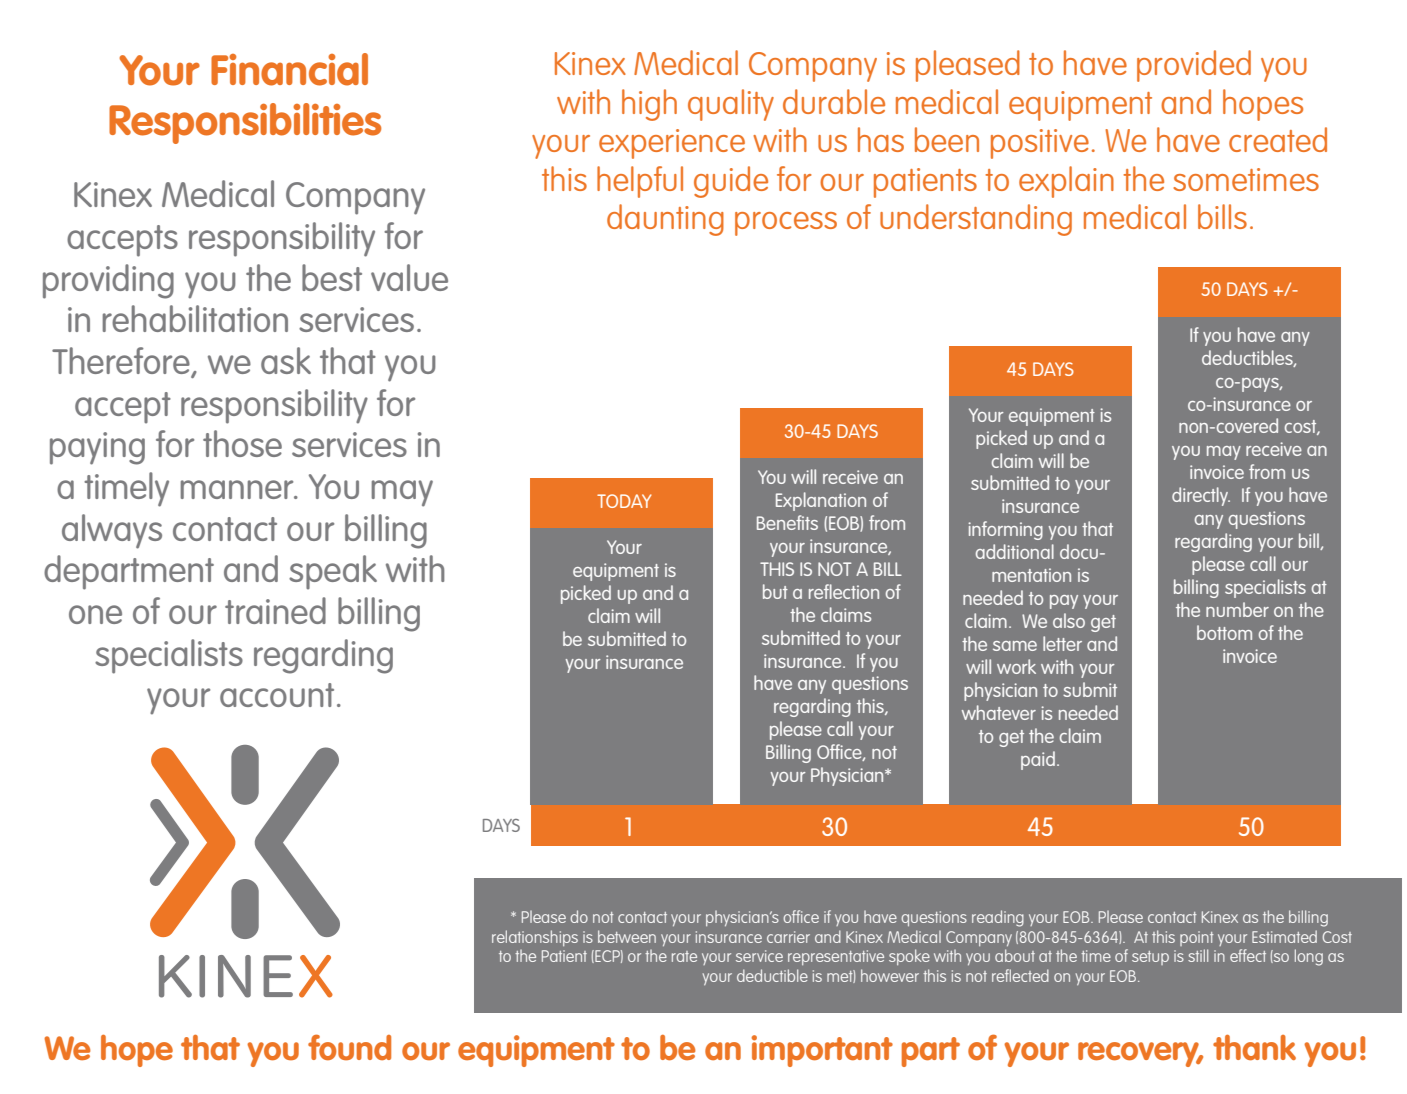  What do you see at coordinates (1194, 66) in the screenshot?
I see `provided` at bounding box center [1194, 66].
